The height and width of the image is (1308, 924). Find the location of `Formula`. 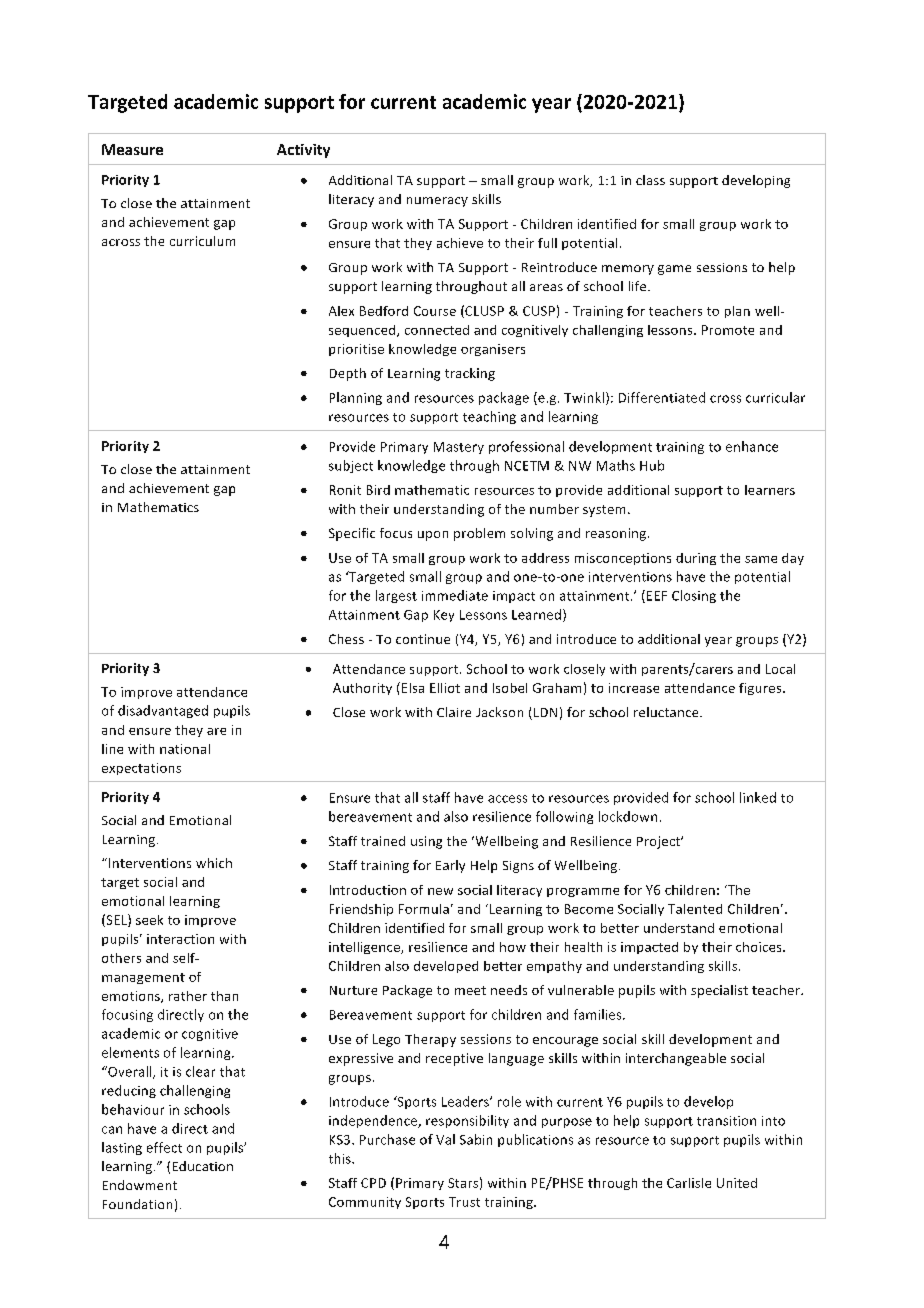

Formula is located at coordinates (424, 909).
